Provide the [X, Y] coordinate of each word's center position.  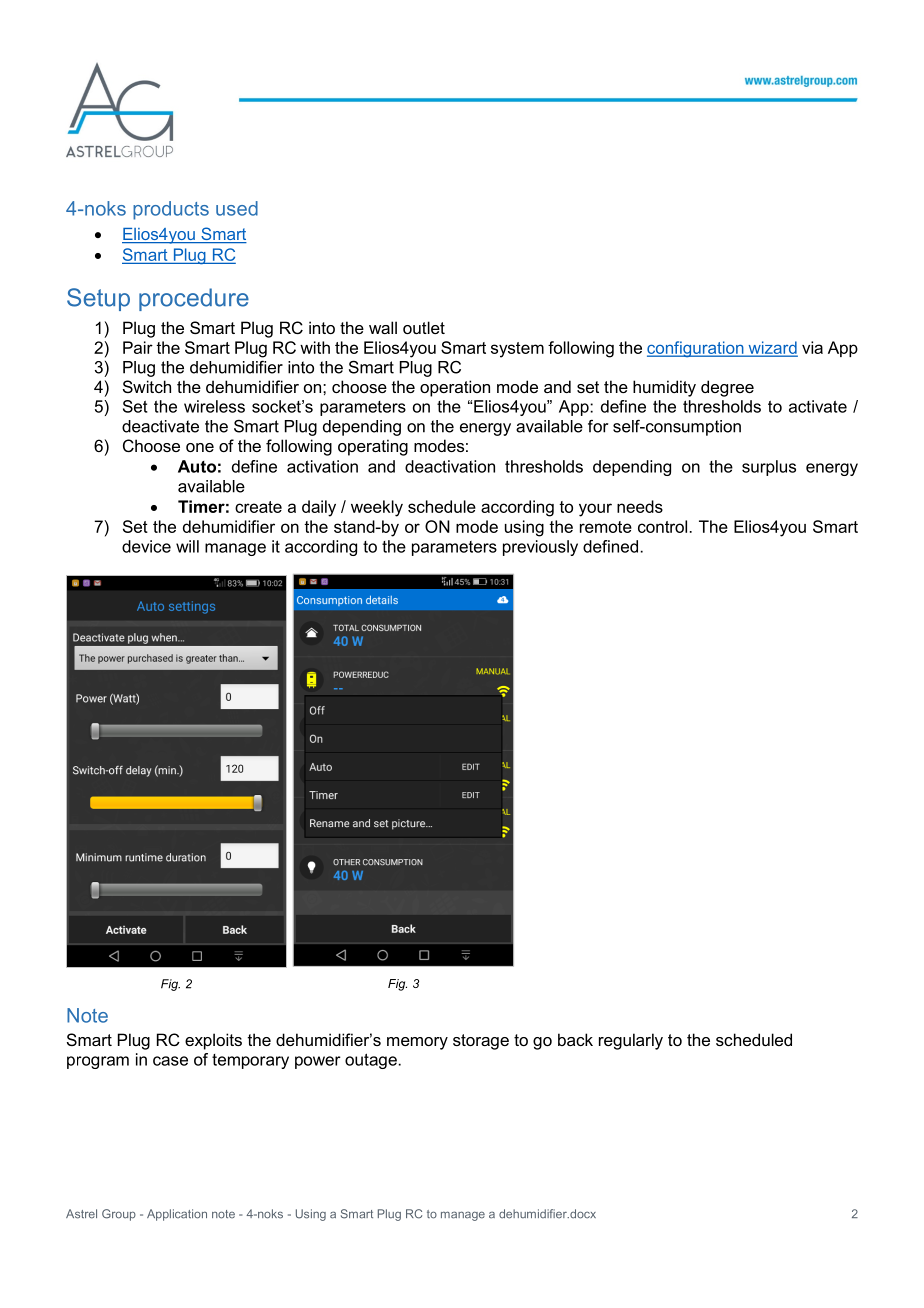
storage [481, 1042]
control [662, 526]
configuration [696, 349]
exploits [213, 1041]
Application [177, 1215]
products [171, 210]
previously [540, 548]
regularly [631, 1041]
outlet [424, 327]
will [187, 546]
